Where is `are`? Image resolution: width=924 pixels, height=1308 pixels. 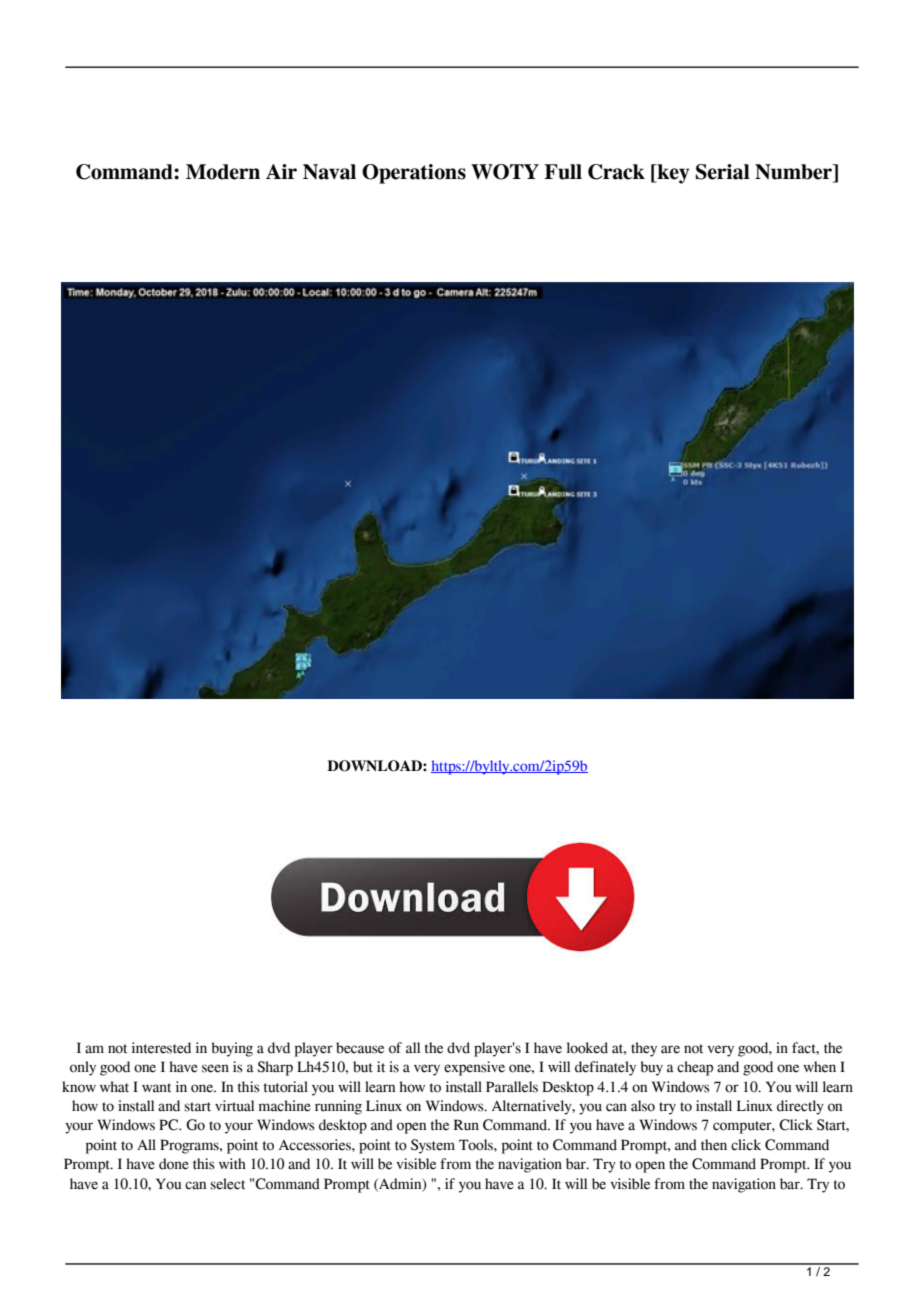
are is located at coordinates (670, 1049).
